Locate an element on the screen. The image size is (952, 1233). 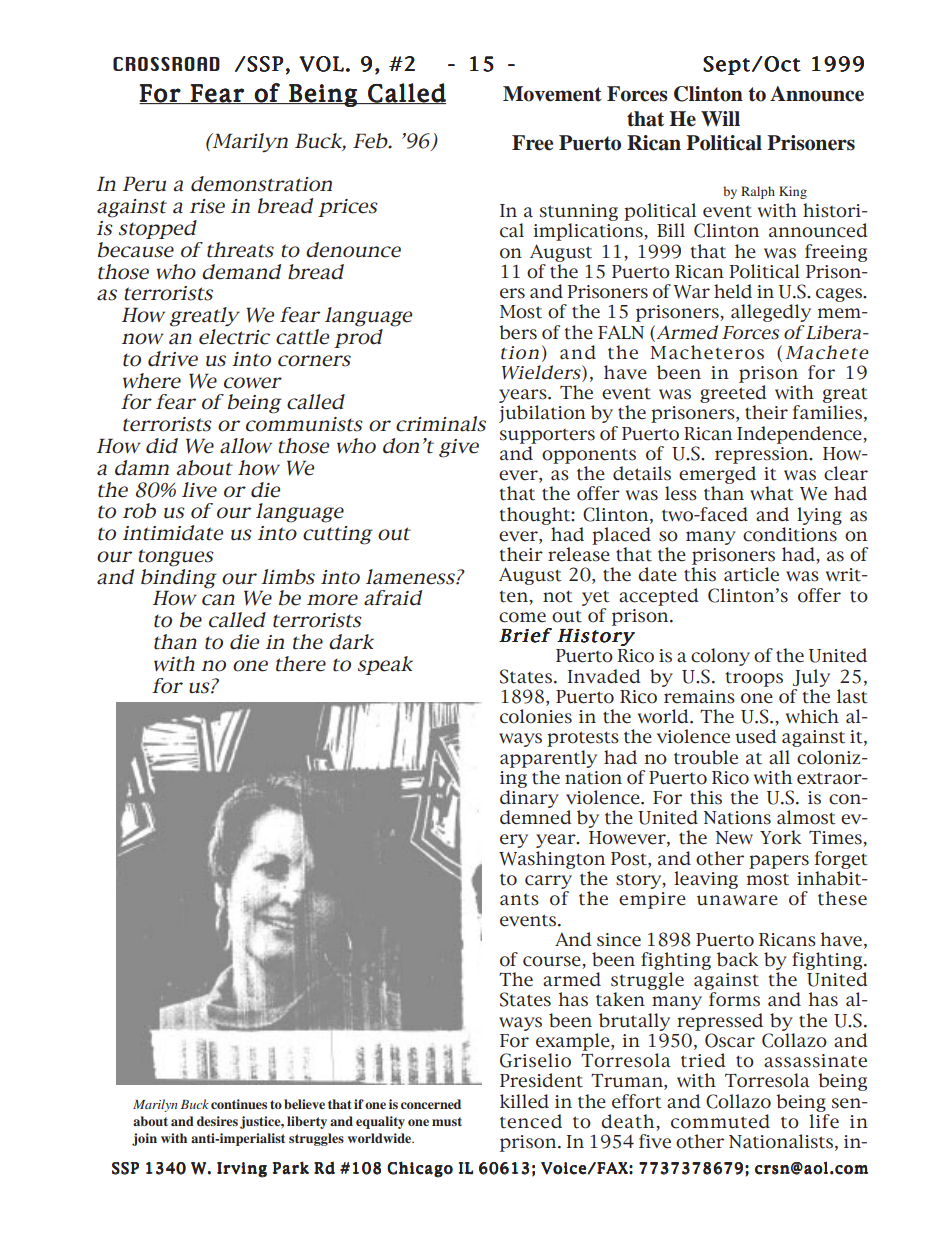
Movement is located at coordinates (552, 94).
